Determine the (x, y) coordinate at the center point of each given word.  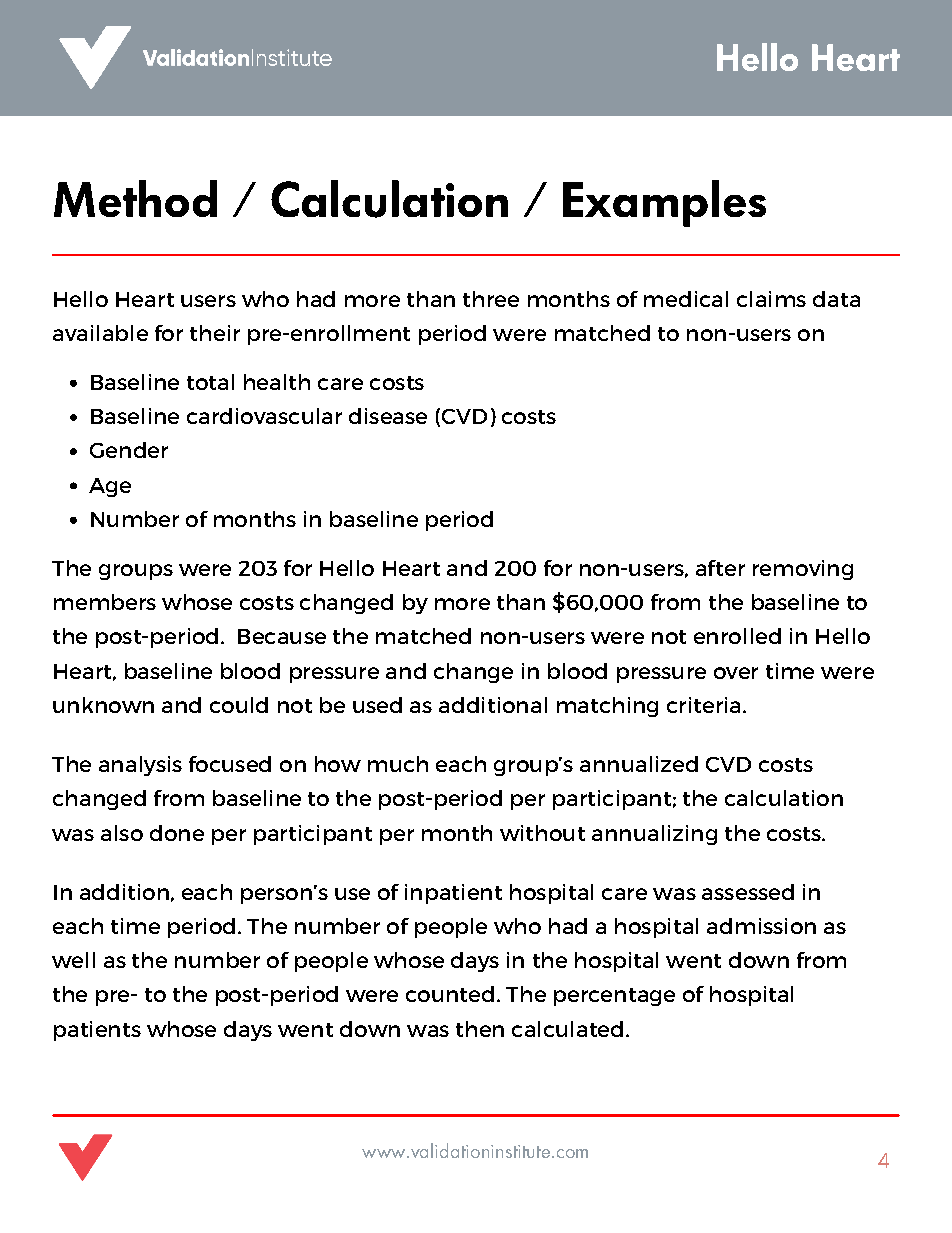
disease (388, 416)
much (398, 764)
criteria (703, 705)
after (720, 568)
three (491, 299)
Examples (664, 203)
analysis (140, 766)
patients (97, 1031)
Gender (129, 450)
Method (135, 198)
